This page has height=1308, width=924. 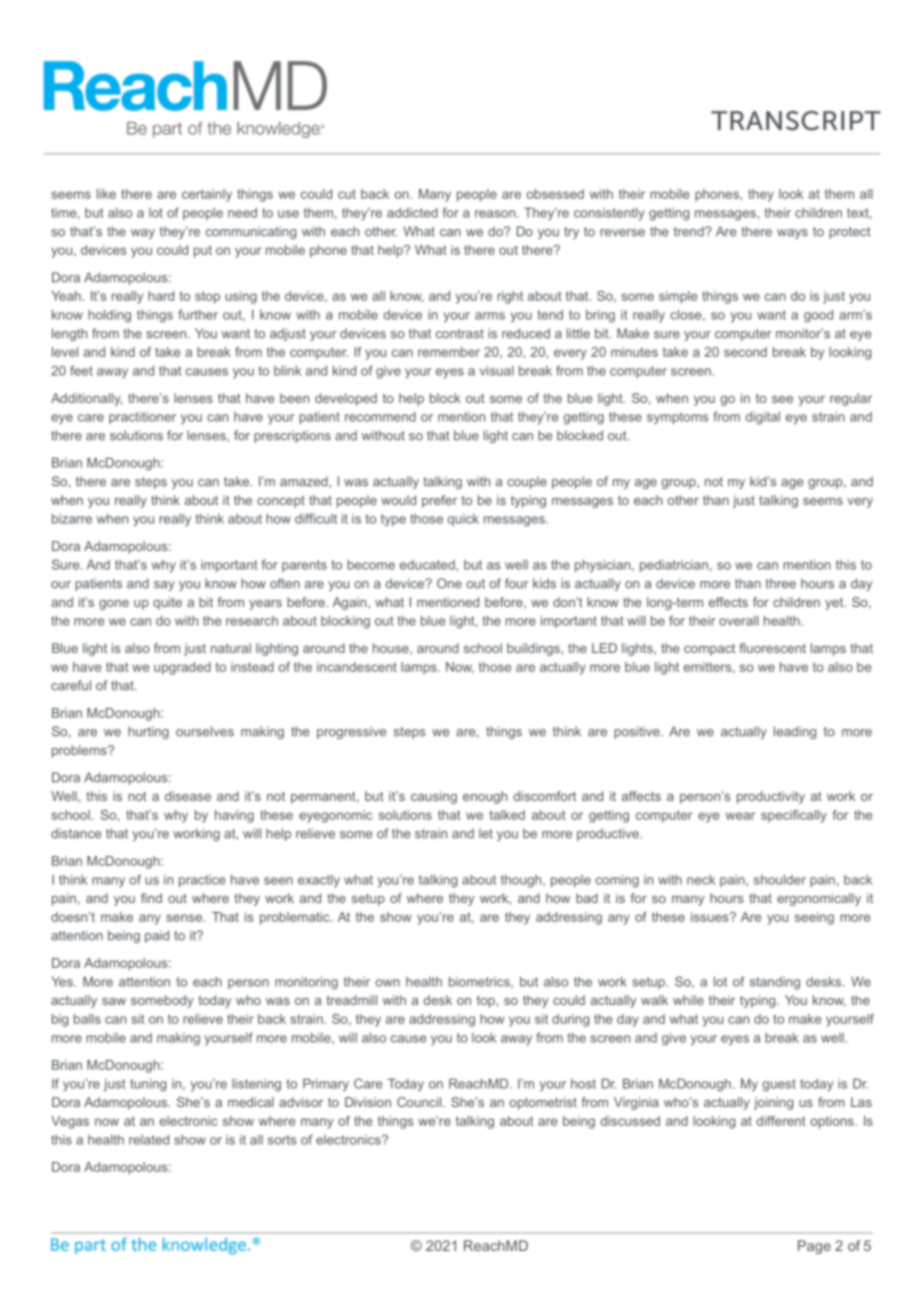 I want to click on hurting, so click(x=148, y=732).
